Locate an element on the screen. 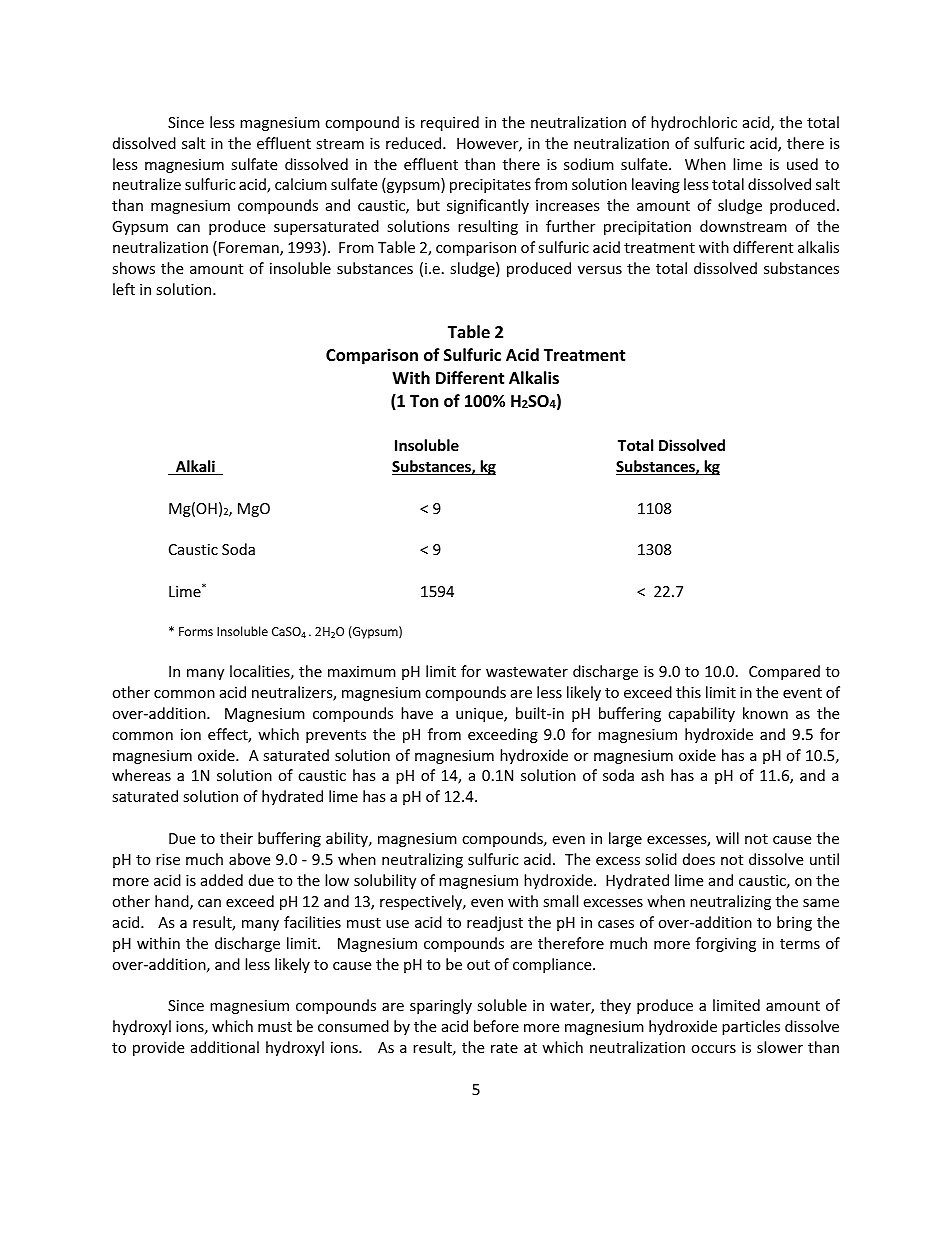  Forms is located at coordinates (196, 631).
